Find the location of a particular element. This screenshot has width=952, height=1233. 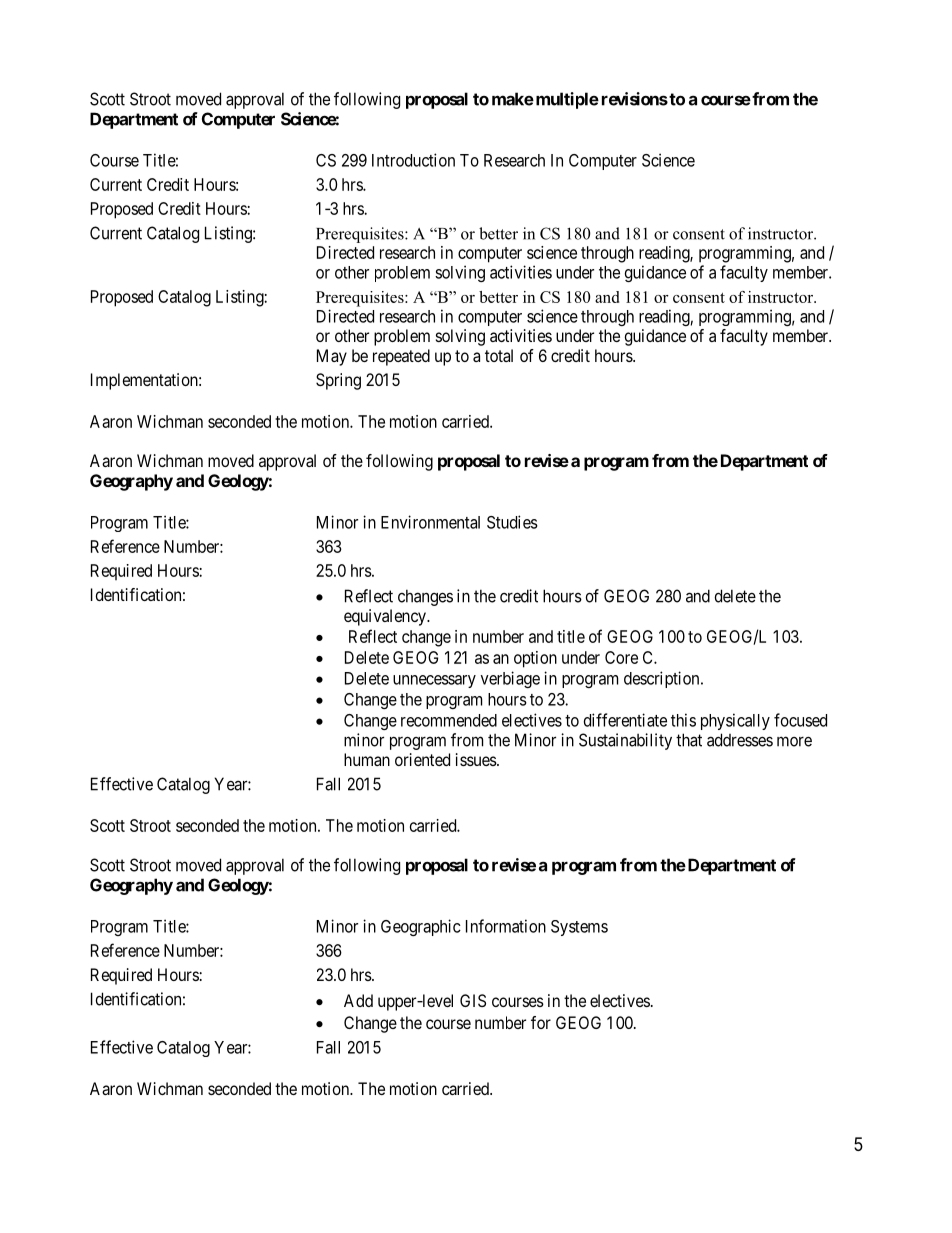

Introduction is located at coordinates (413, 160).
